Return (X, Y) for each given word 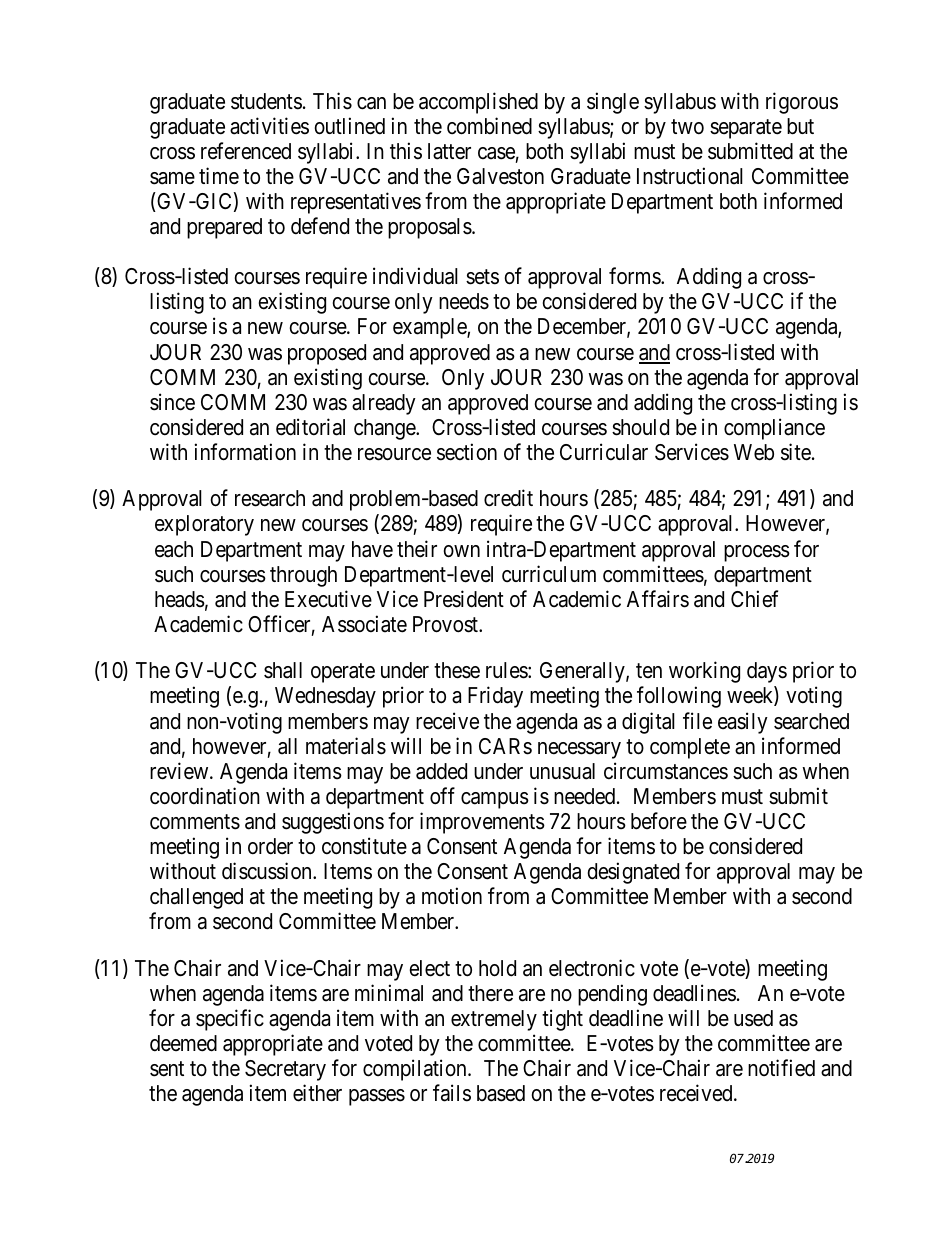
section (467, 452)
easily (743, 723)
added (441, 771)
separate (746, 129)
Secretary (285, 1070)
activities (269, 126)
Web (754, 452)
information (245, 452)
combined (489, 126)
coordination (205, 796)
